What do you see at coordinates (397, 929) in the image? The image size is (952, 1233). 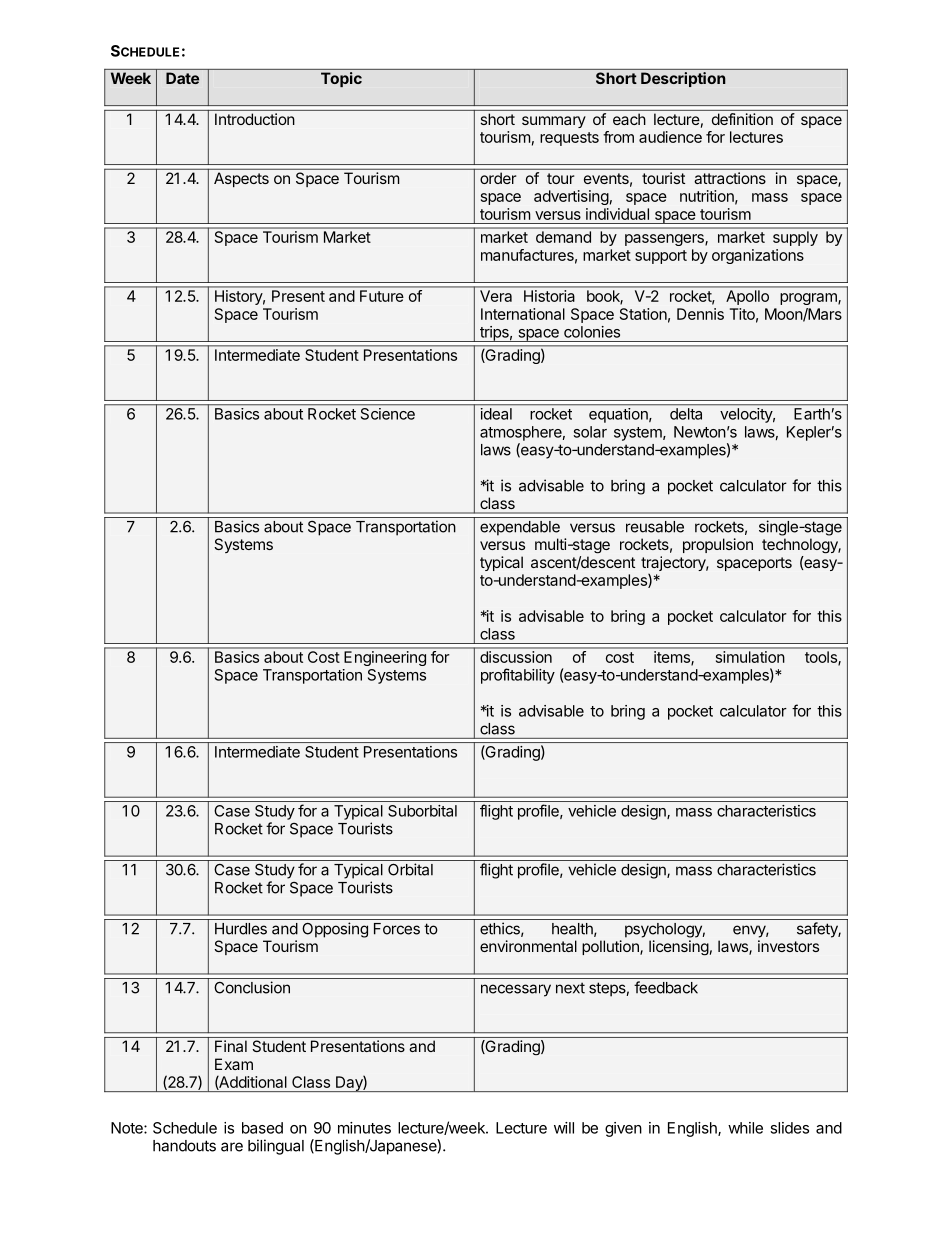 I see `Forces` at bounding box center [397, 929].
